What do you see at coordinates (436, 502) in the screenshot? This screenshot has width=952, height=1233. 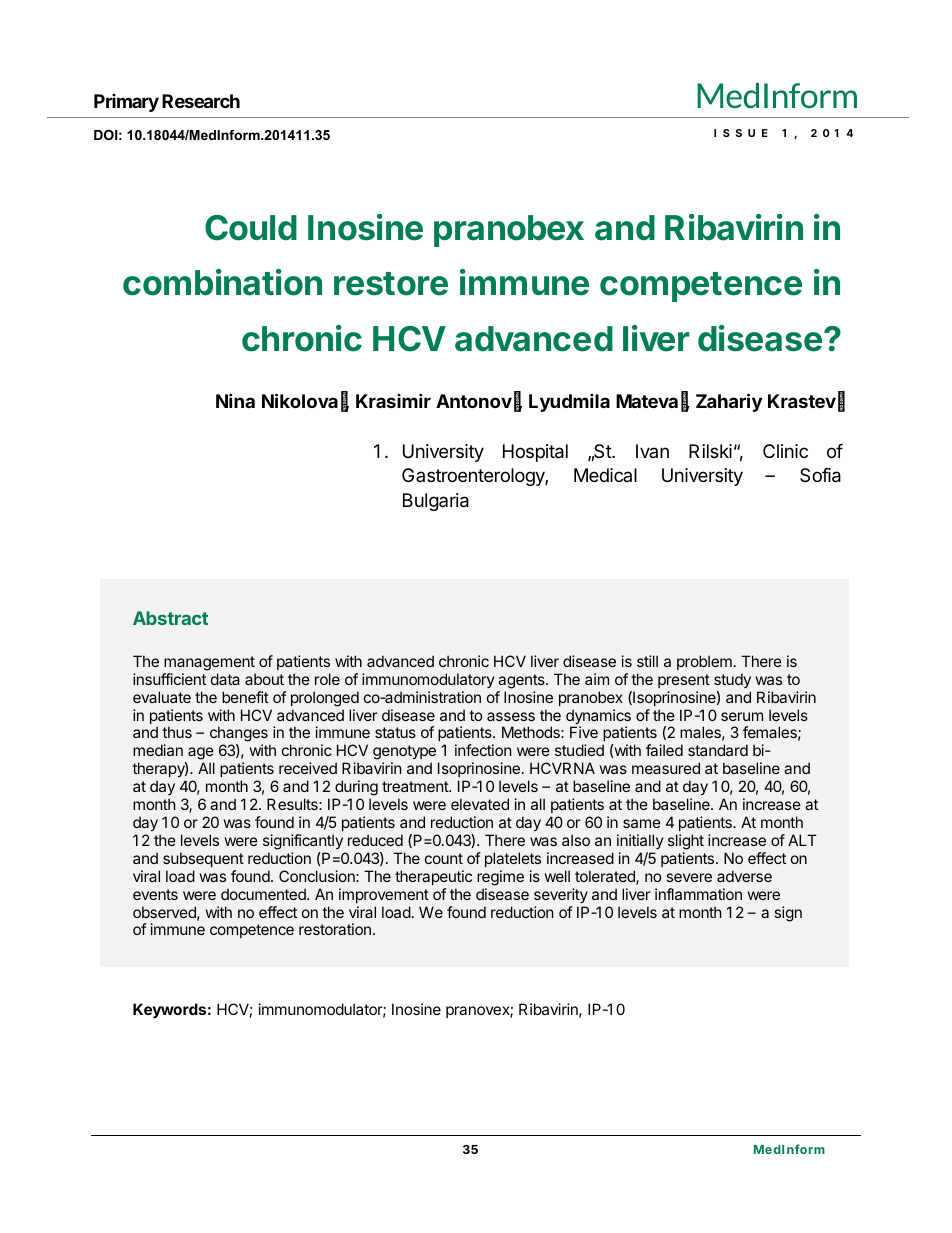 I see `Bulgaria` at bounding box center [436, 502].
